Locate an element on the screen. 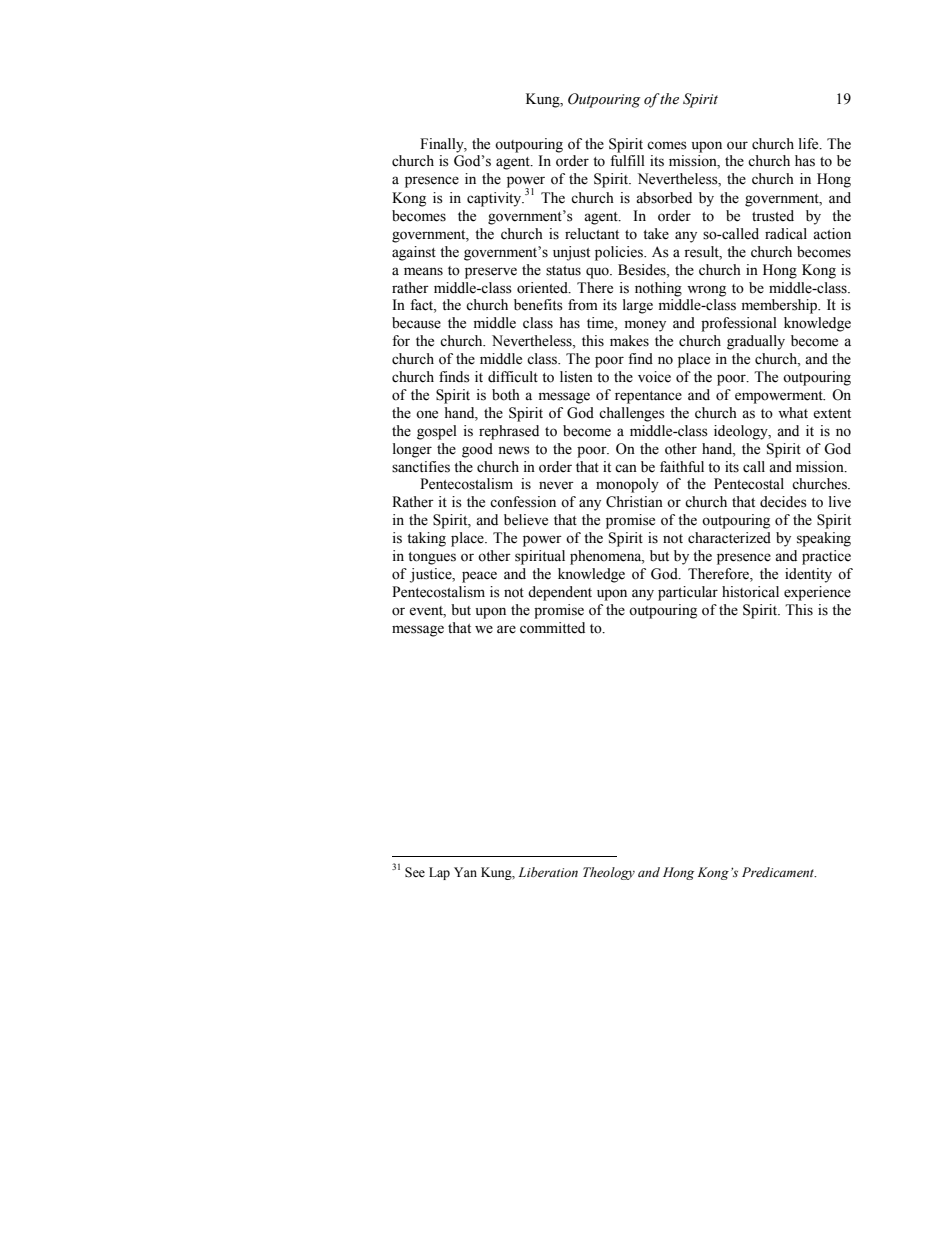 The width and height of the screenshot is (952, 1233). fulfill is located at coordinates (627, 160).
